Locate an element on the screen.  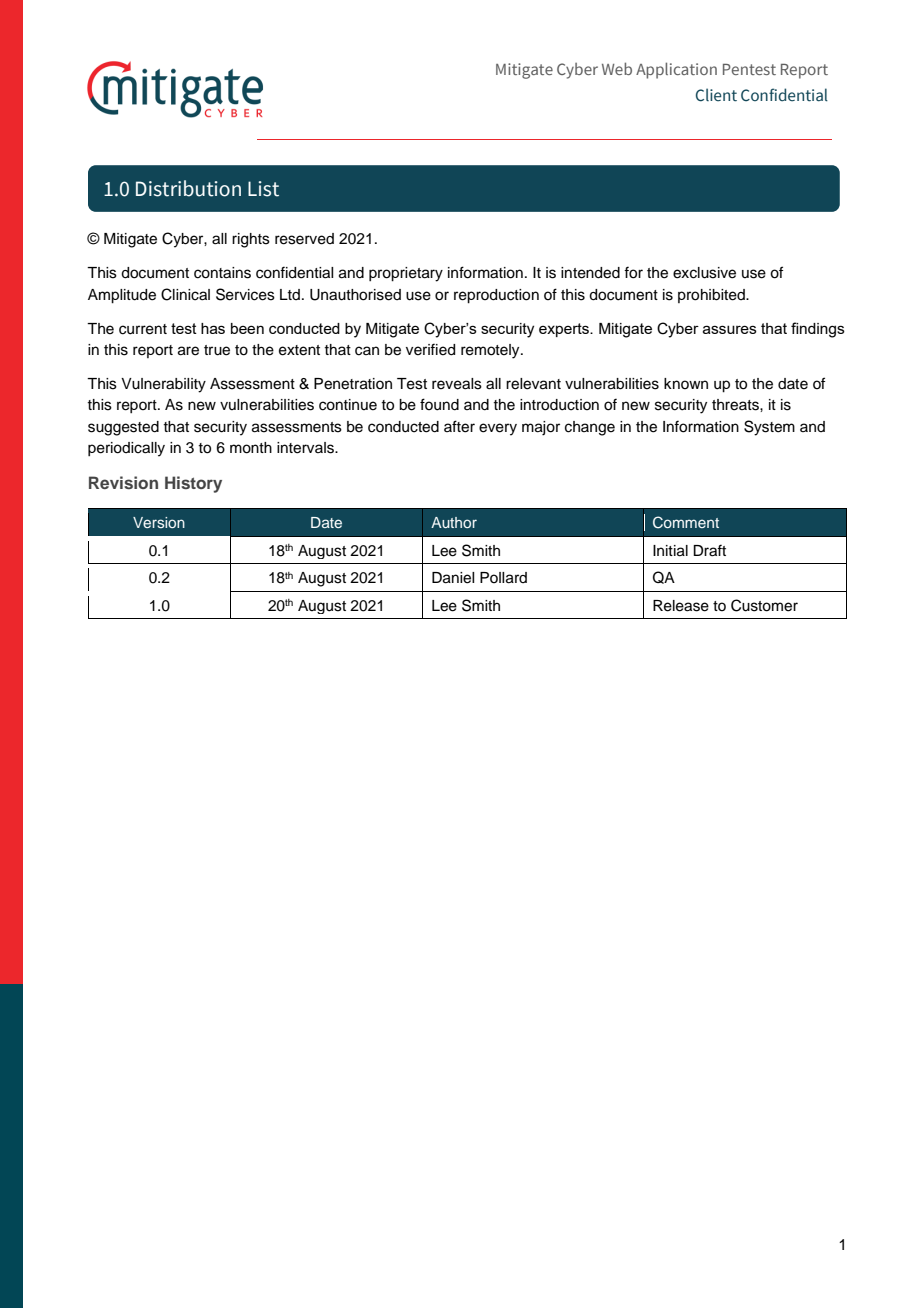
System is located at coordinates (769, 428).
